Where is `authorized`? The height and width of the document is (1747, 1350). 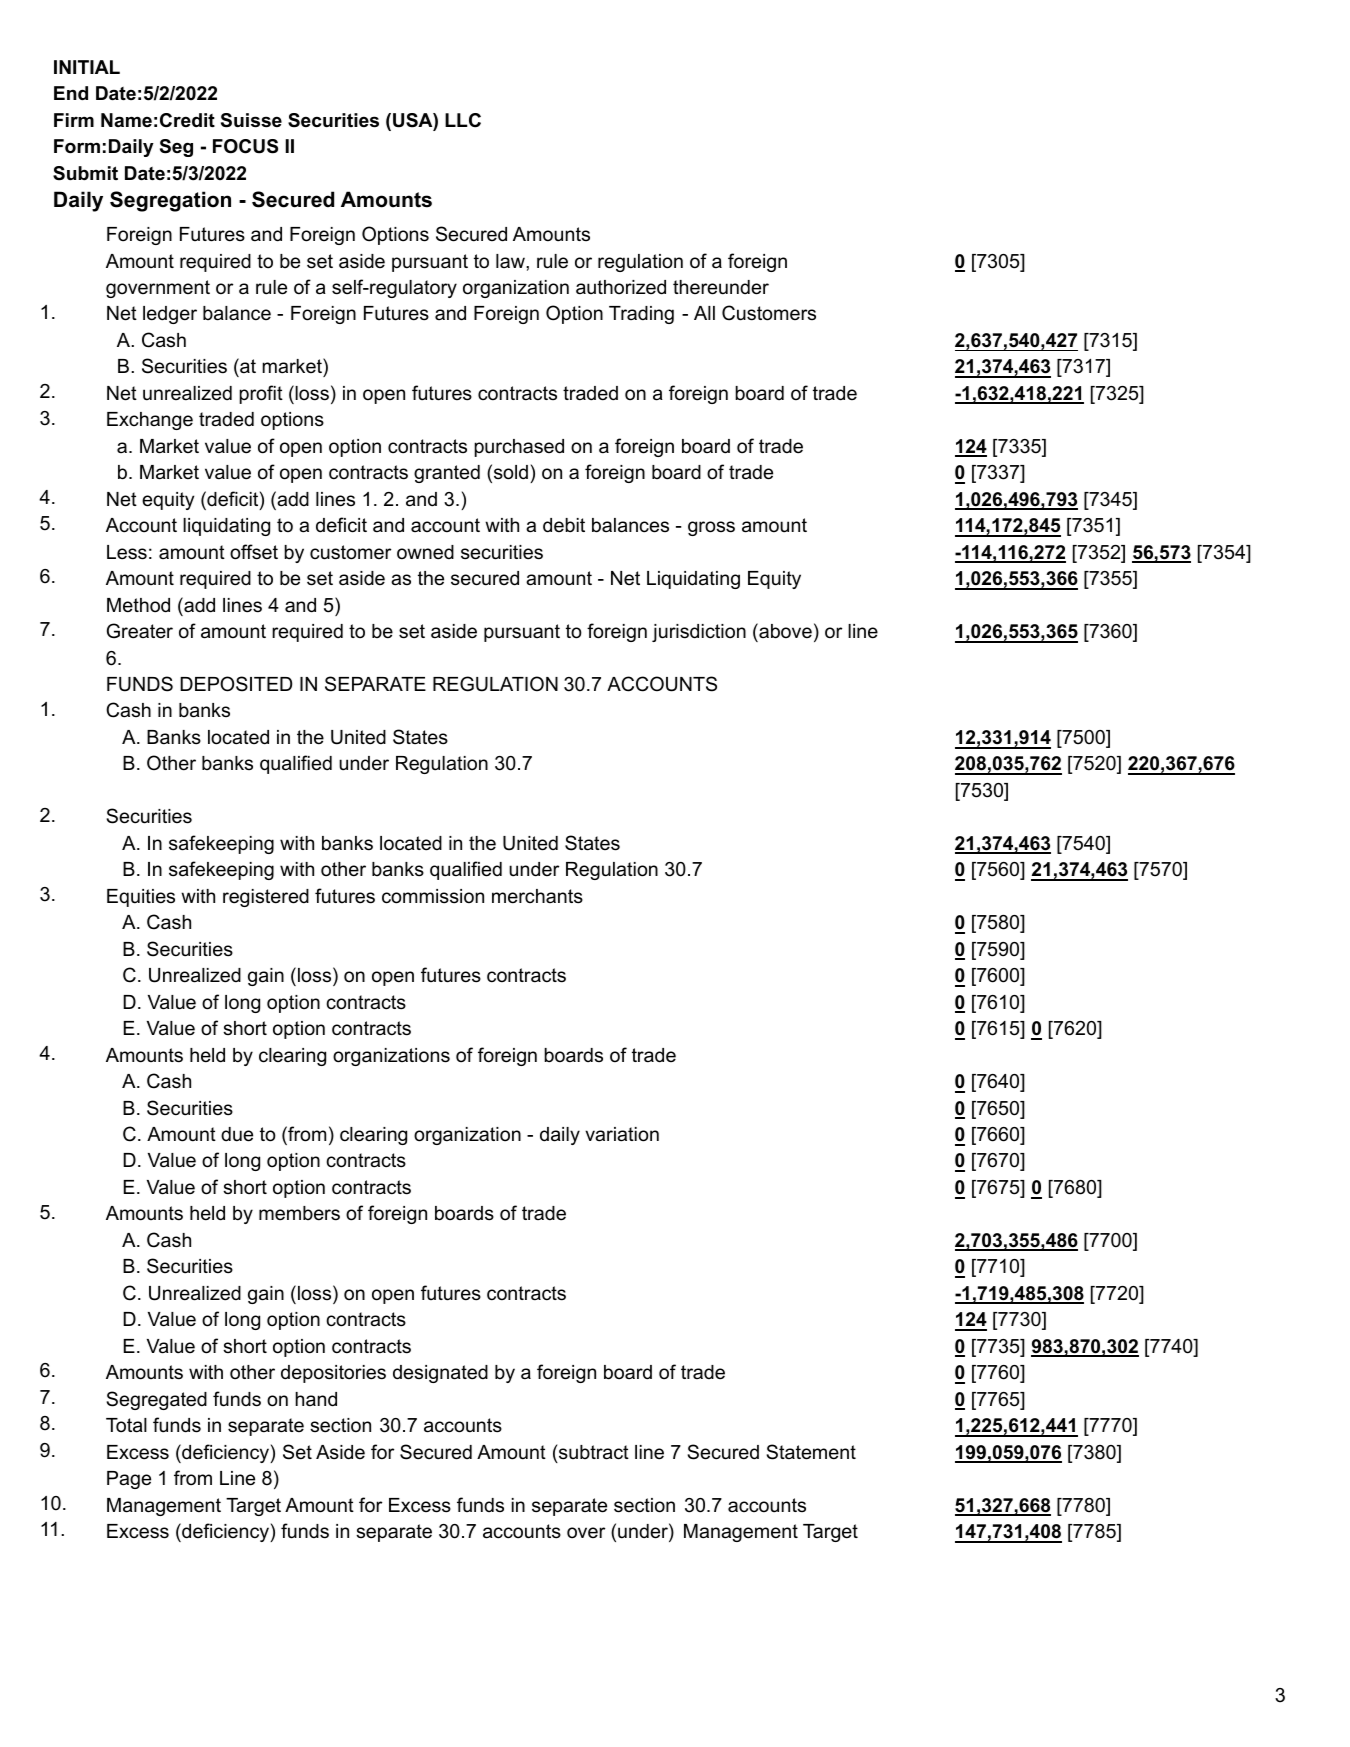 authorized is located at coordinates (621, 287).
